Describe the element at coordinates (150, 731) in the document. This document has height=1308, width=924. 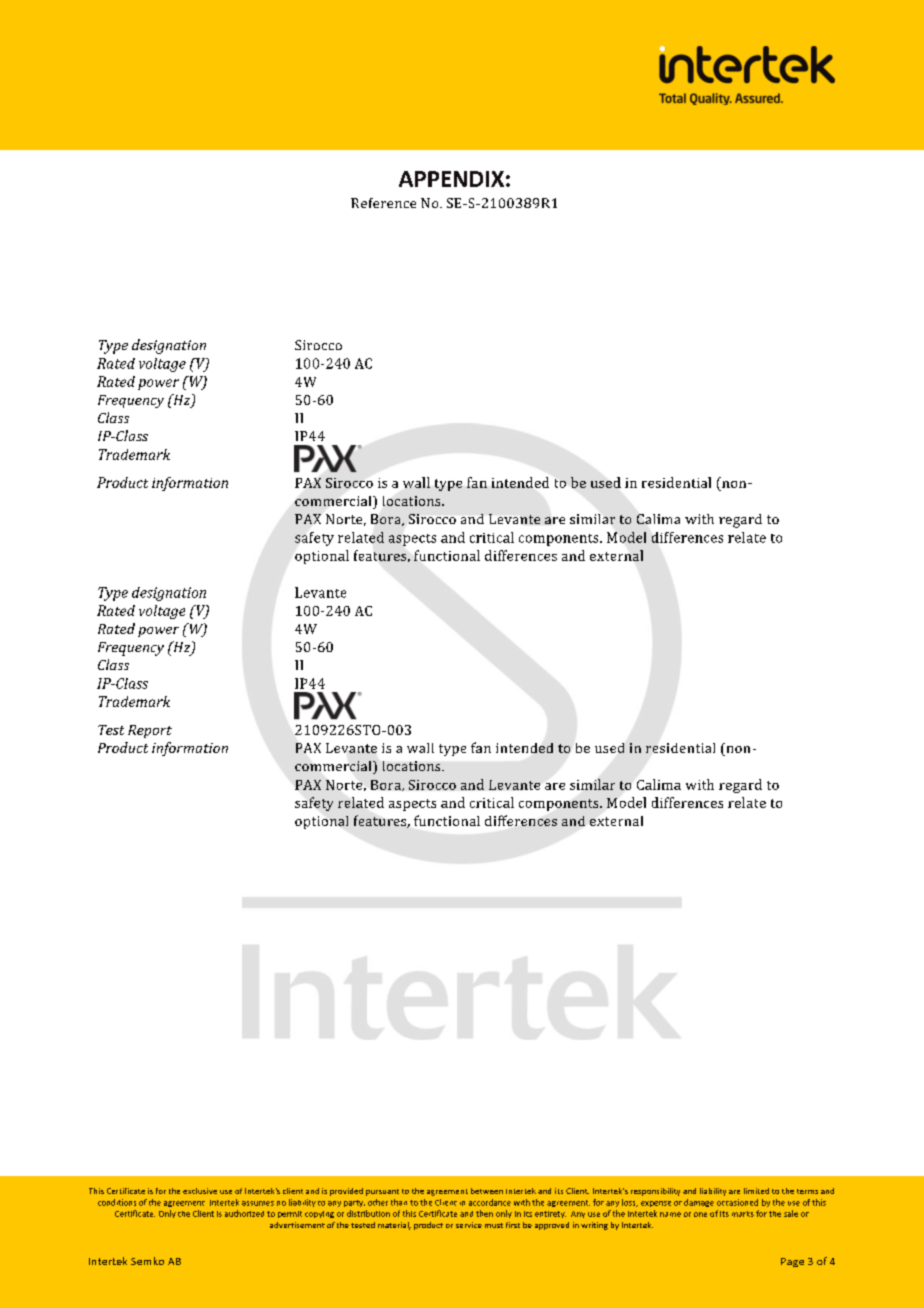
I see `Report` at that location.
